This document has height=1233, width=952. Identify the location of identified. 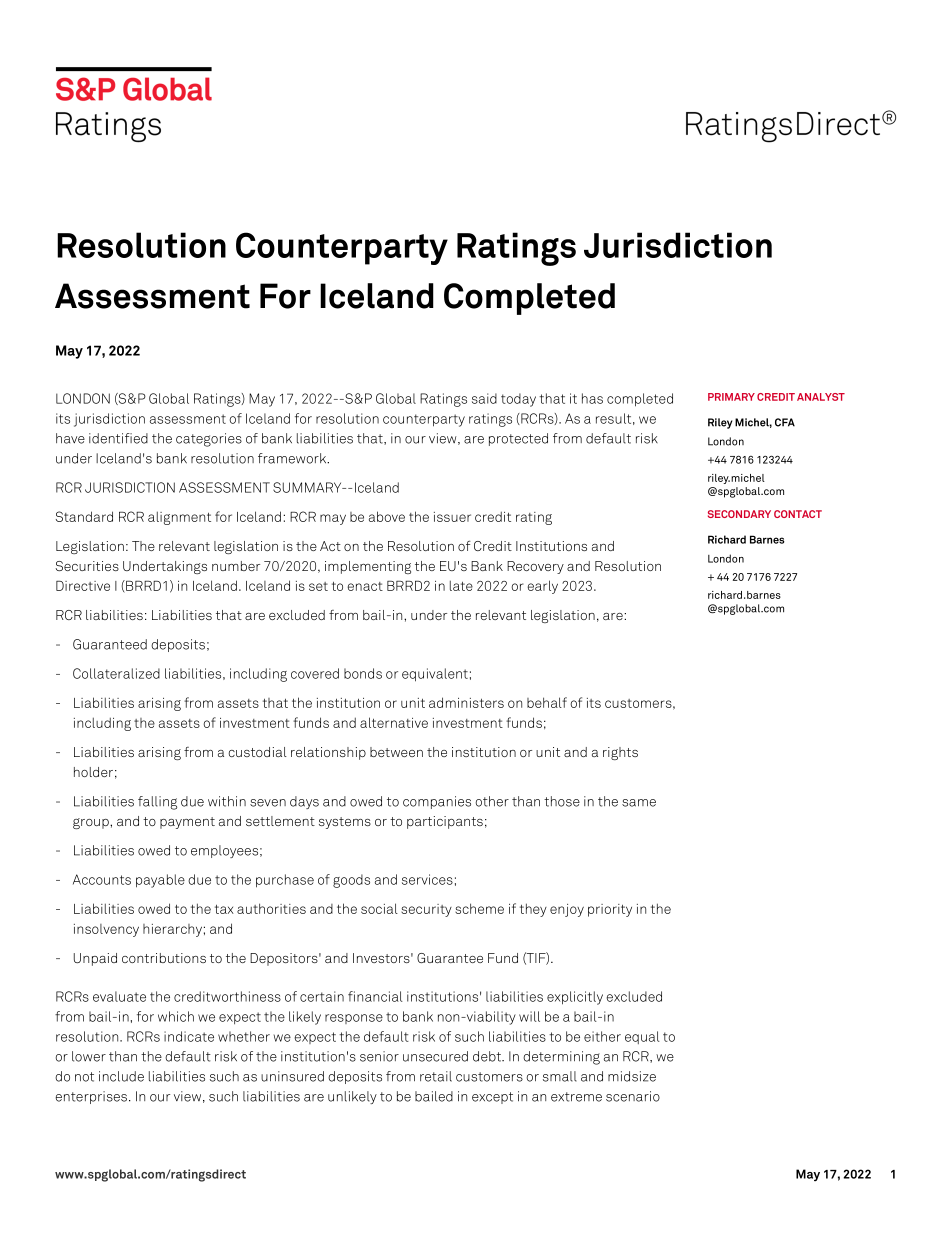
(118, 438).
